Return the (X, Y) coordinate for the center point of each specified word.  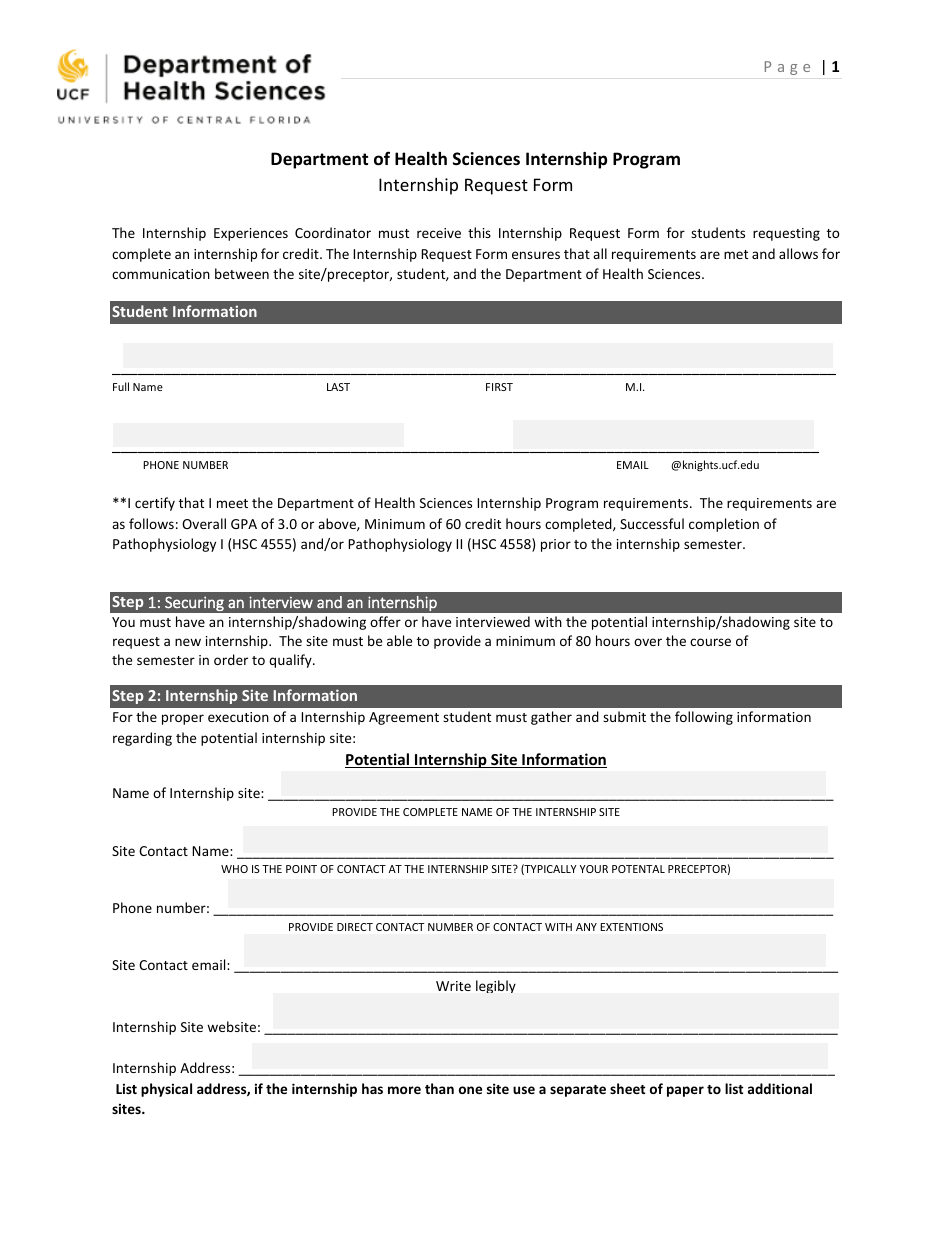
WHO (234, 869)
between (242, 273)
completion (724, 525)
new (188, 642)
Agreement (404, 718)
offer (385, 621)
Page (787, 68)
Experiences (251, 234)
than (439, 1088)
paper (685, 1091)
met (736, 254)
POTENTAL (638, 869)
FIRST (499, 387)
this (479, 232)
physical (166, 1090)
